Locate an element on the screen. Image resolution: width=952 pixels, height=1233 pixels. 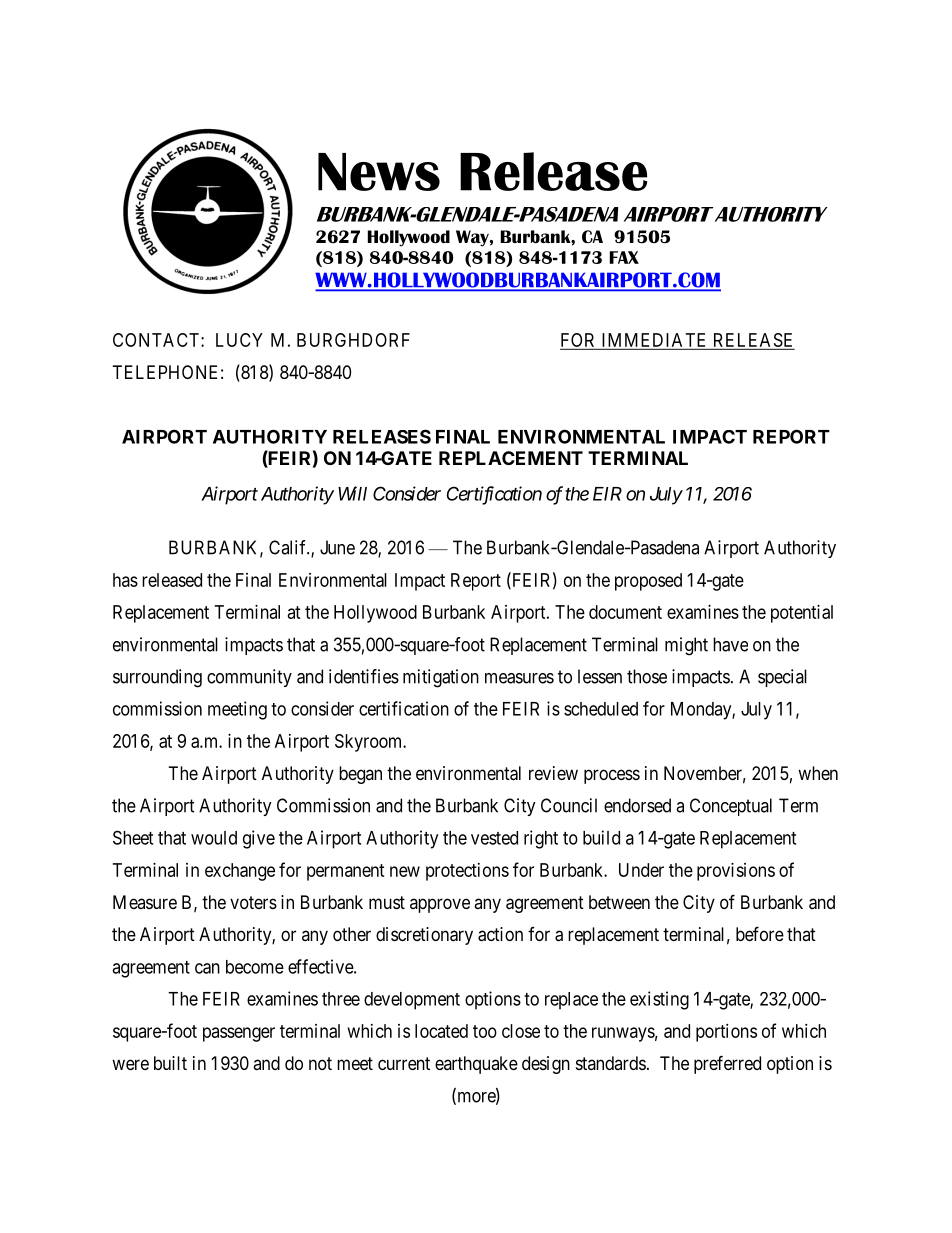
proposed is located at coordinates (648, 582).
